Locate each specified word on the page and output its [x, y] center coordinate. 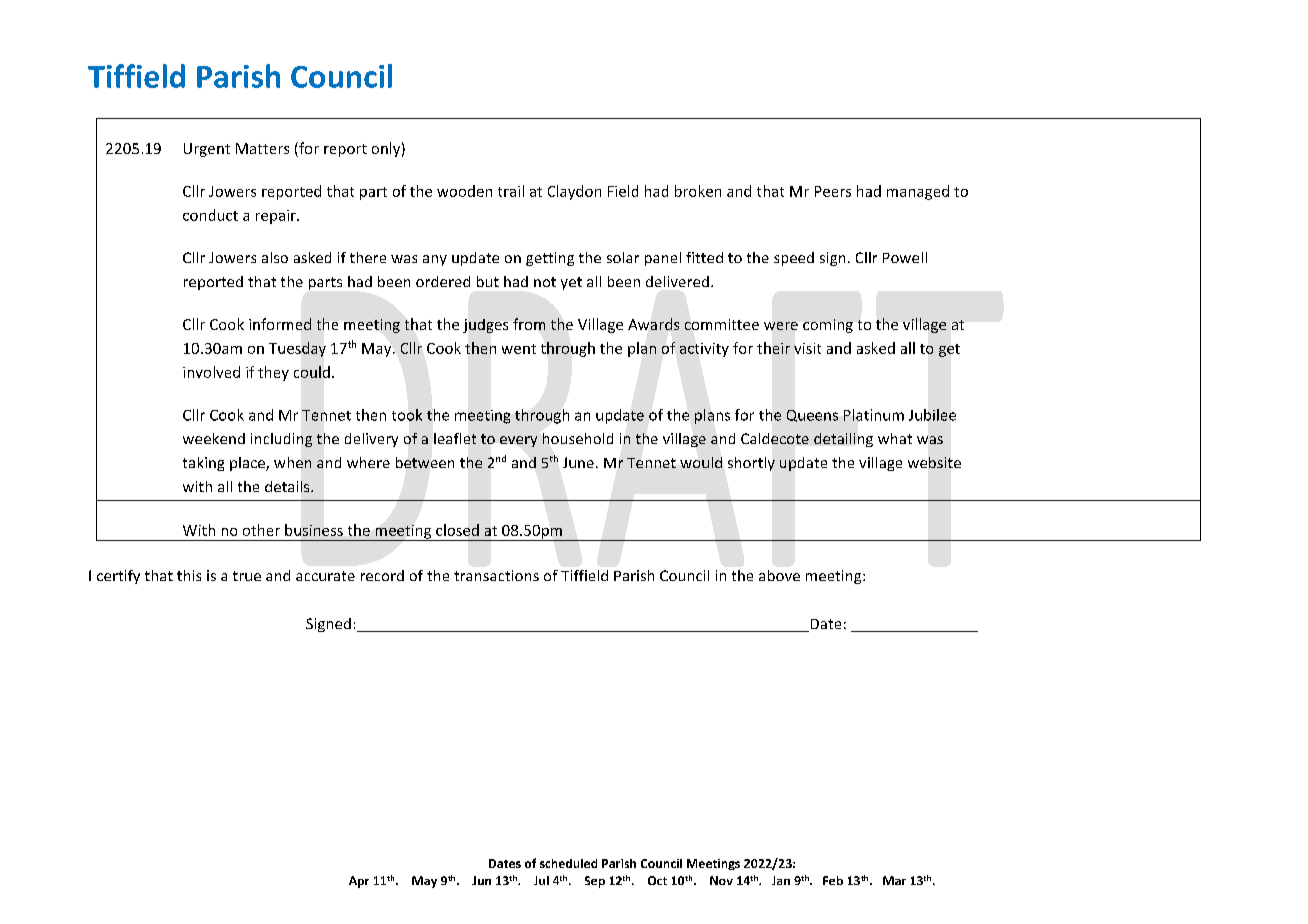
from [529, 324]
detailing [843, 440]
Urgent [207, 150]
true [247, 576]
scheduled [568, 863]
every [518, 441]
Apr [359, 882]
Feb [833, 880]
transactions [496, 575]
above [779, 575]
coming [828, 326]
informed [280, 324]
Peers [833, 191]
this [189, 575]
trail [511, 191]
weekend [214, 438]
